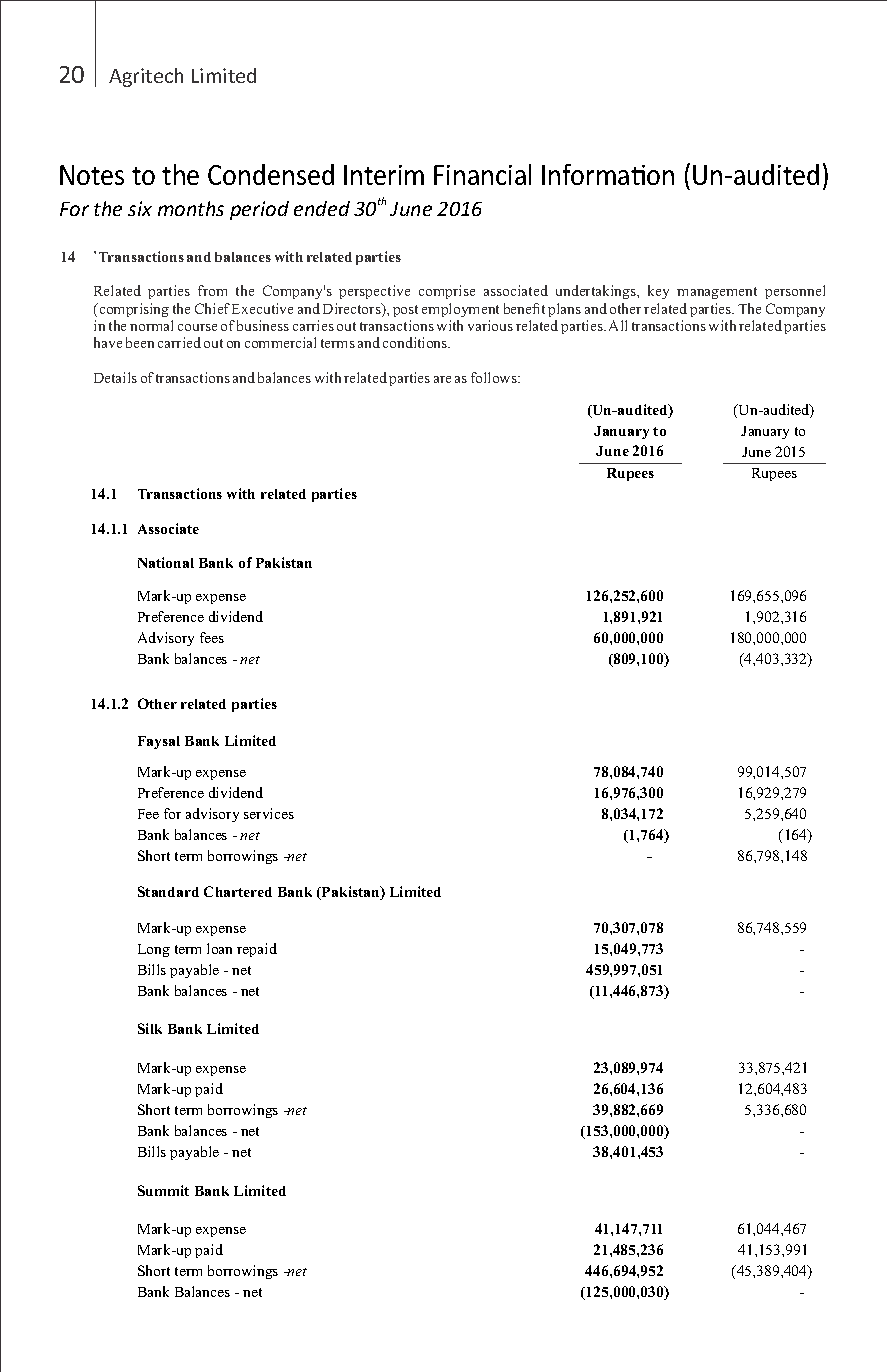 This image has width=887, height=1372. What do you see at coordinates (212, 637) in the image?
I see `fees` at bounding box center [212, 637].
